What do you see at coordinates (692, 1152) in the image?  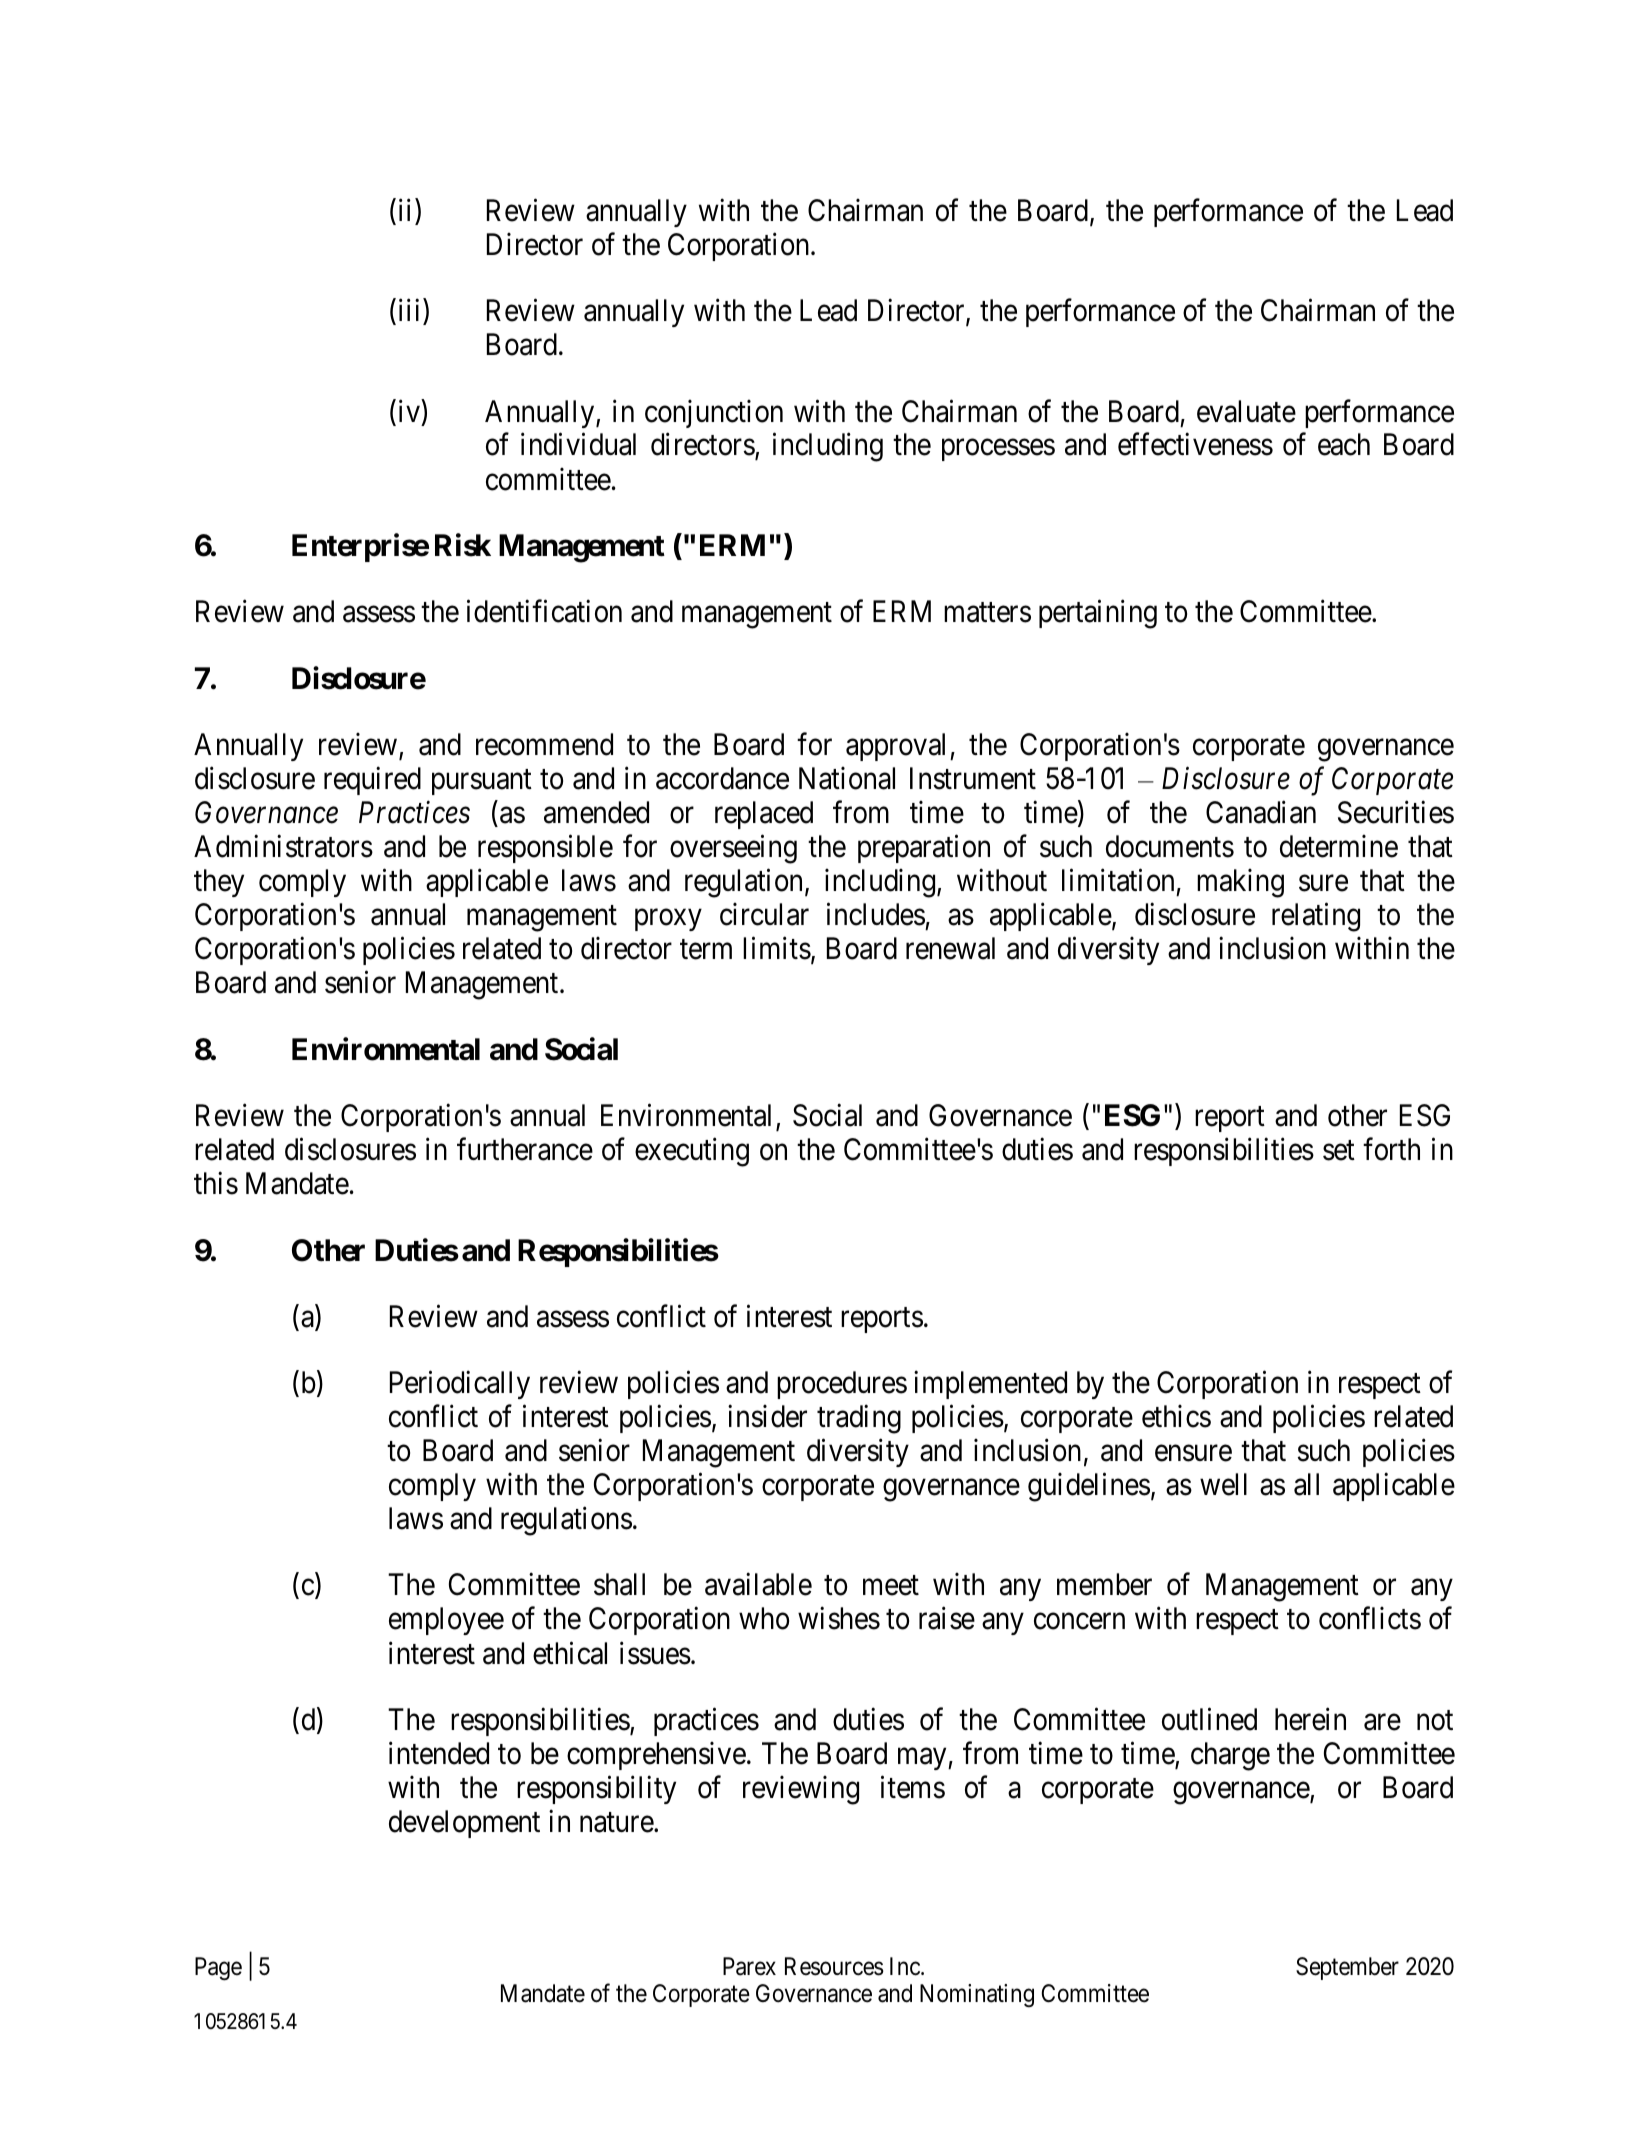 I see `executing` at bounding box center [692, 1152].
